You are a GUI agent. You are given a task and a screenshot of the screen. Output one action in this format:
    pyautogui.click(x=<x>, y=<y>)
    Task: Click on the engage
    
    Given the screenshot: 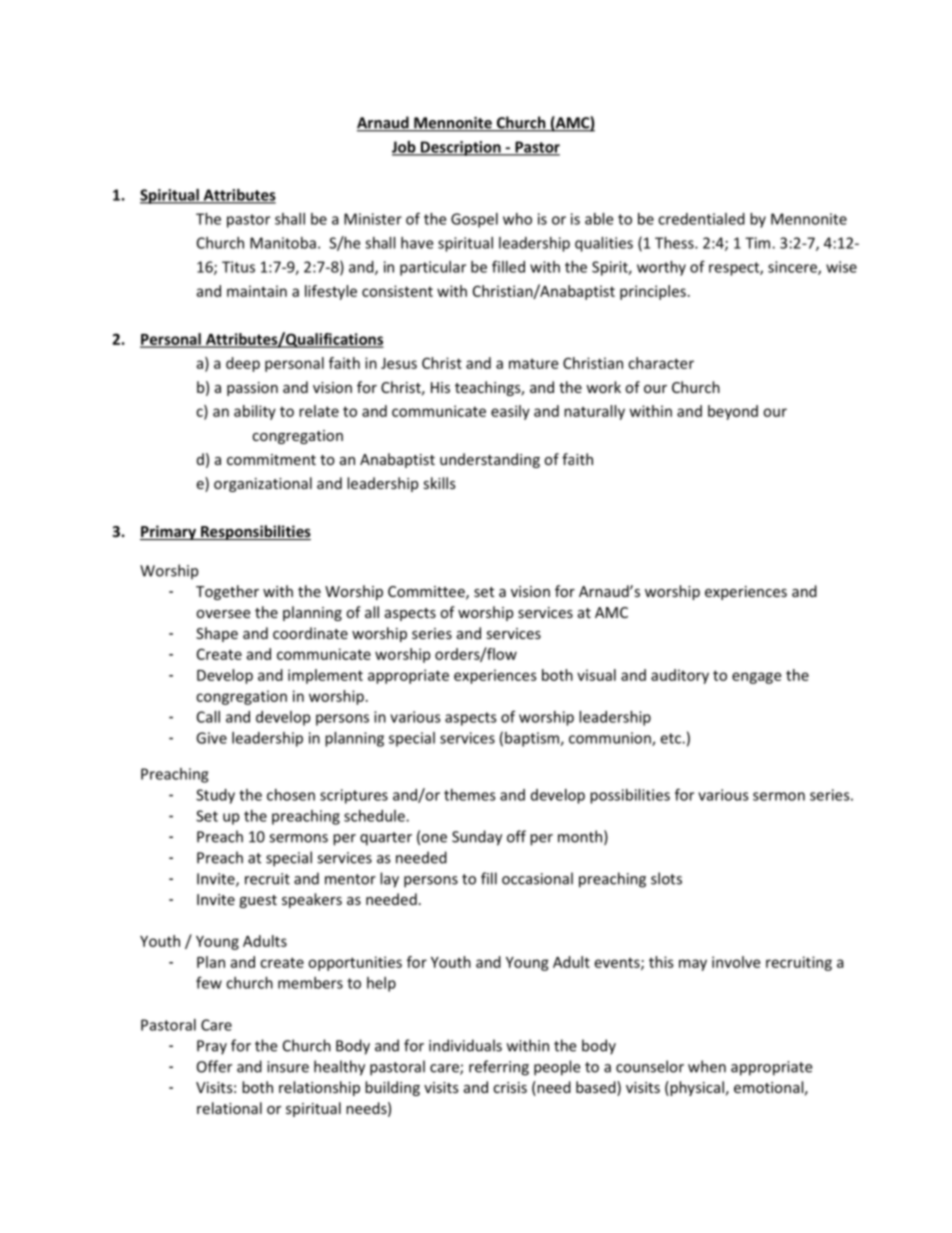 What is the action you would take?
    pyautogui.click(x=756, y=678)
